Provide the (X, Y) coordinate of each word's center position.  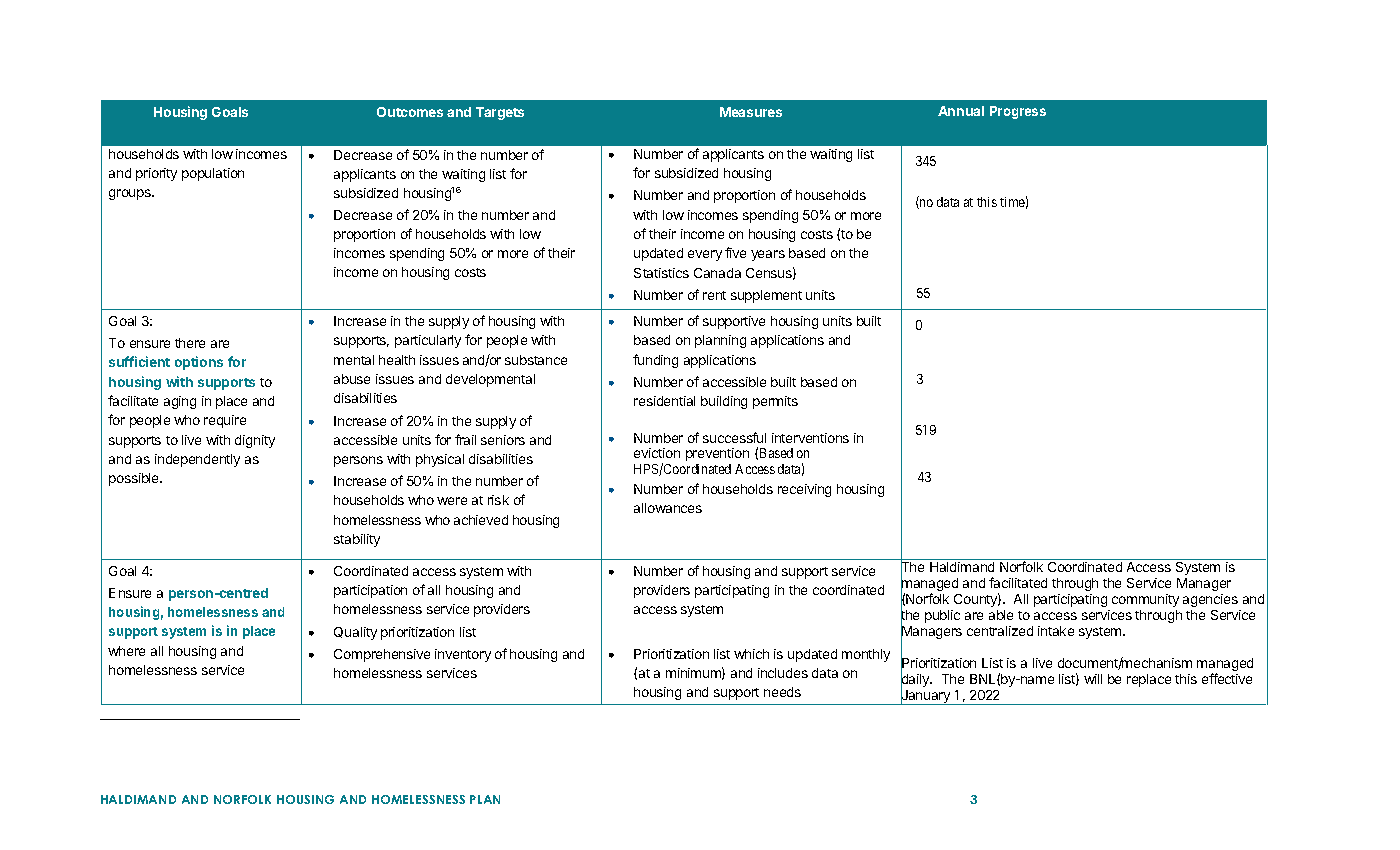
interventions (810, 438)
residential (664, 401)
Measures (751, 112)
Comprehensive (382, 655)
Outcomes (410, 112)
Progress (1018, 112)
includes (783, 673)
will (1093, 679)
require (225, 421)
